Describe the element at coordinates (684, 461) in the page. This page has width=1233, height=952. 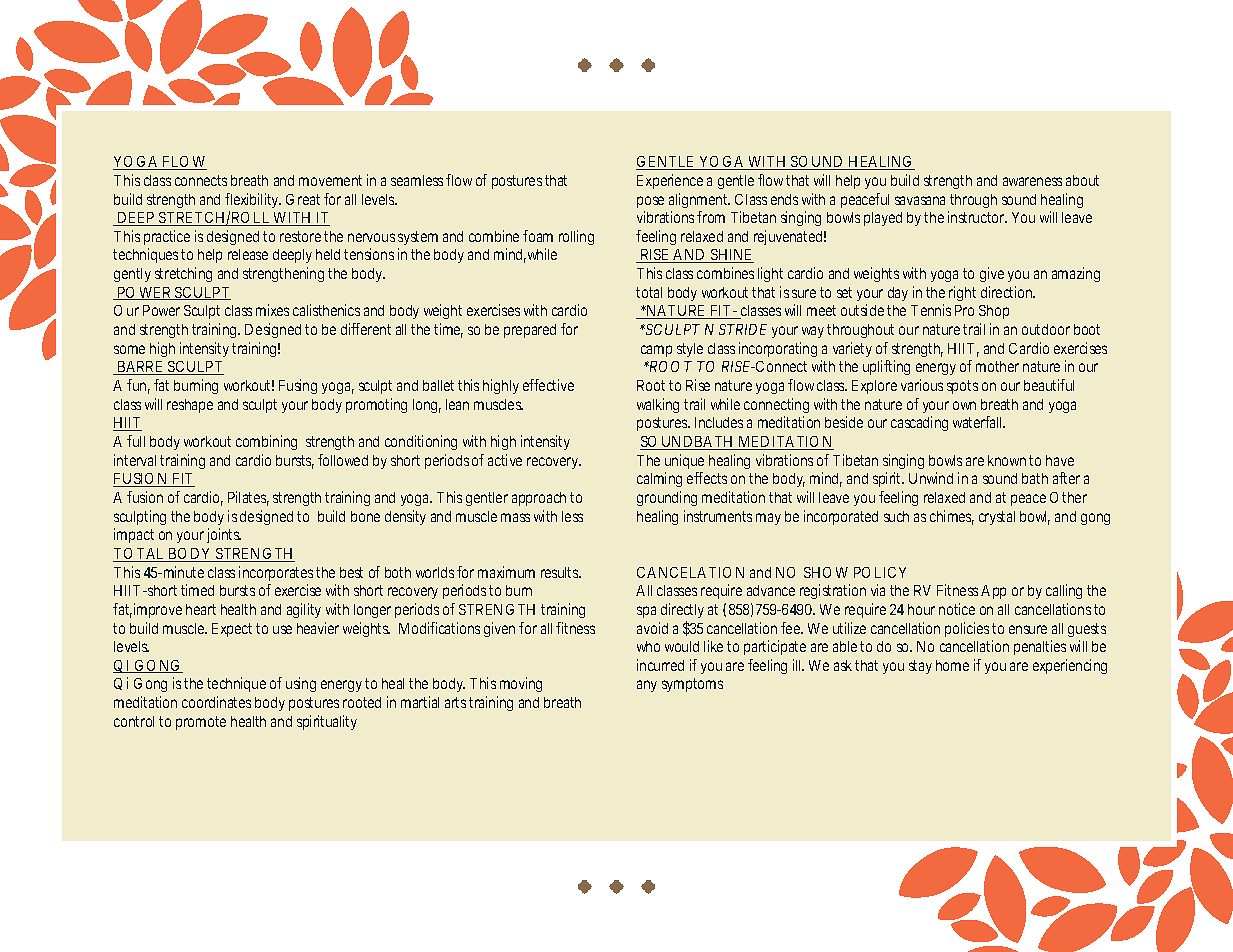
I see `unique` at that location.
